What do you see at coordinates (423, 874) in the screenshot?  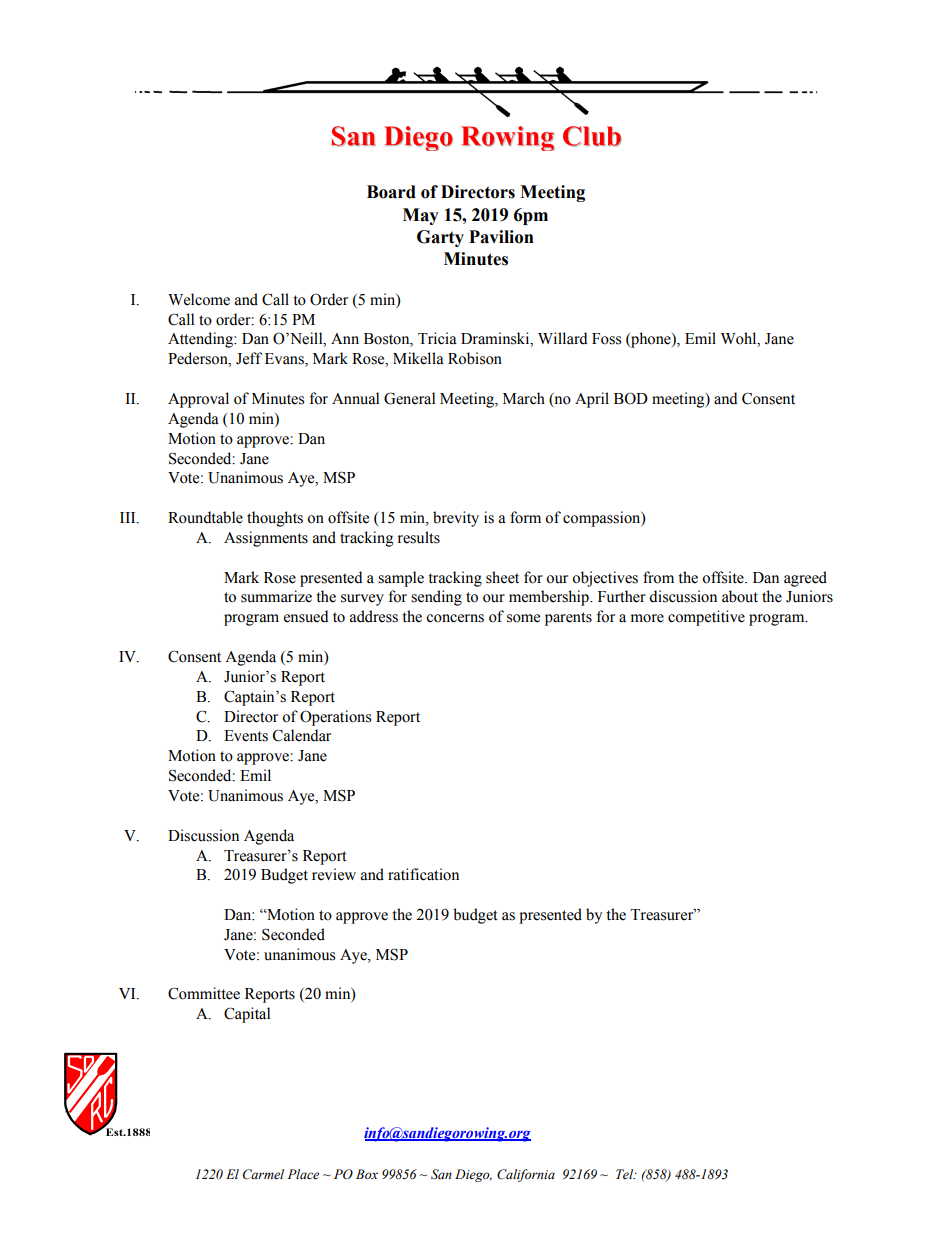 I see `ratification` at bounding box center [423, 874].
